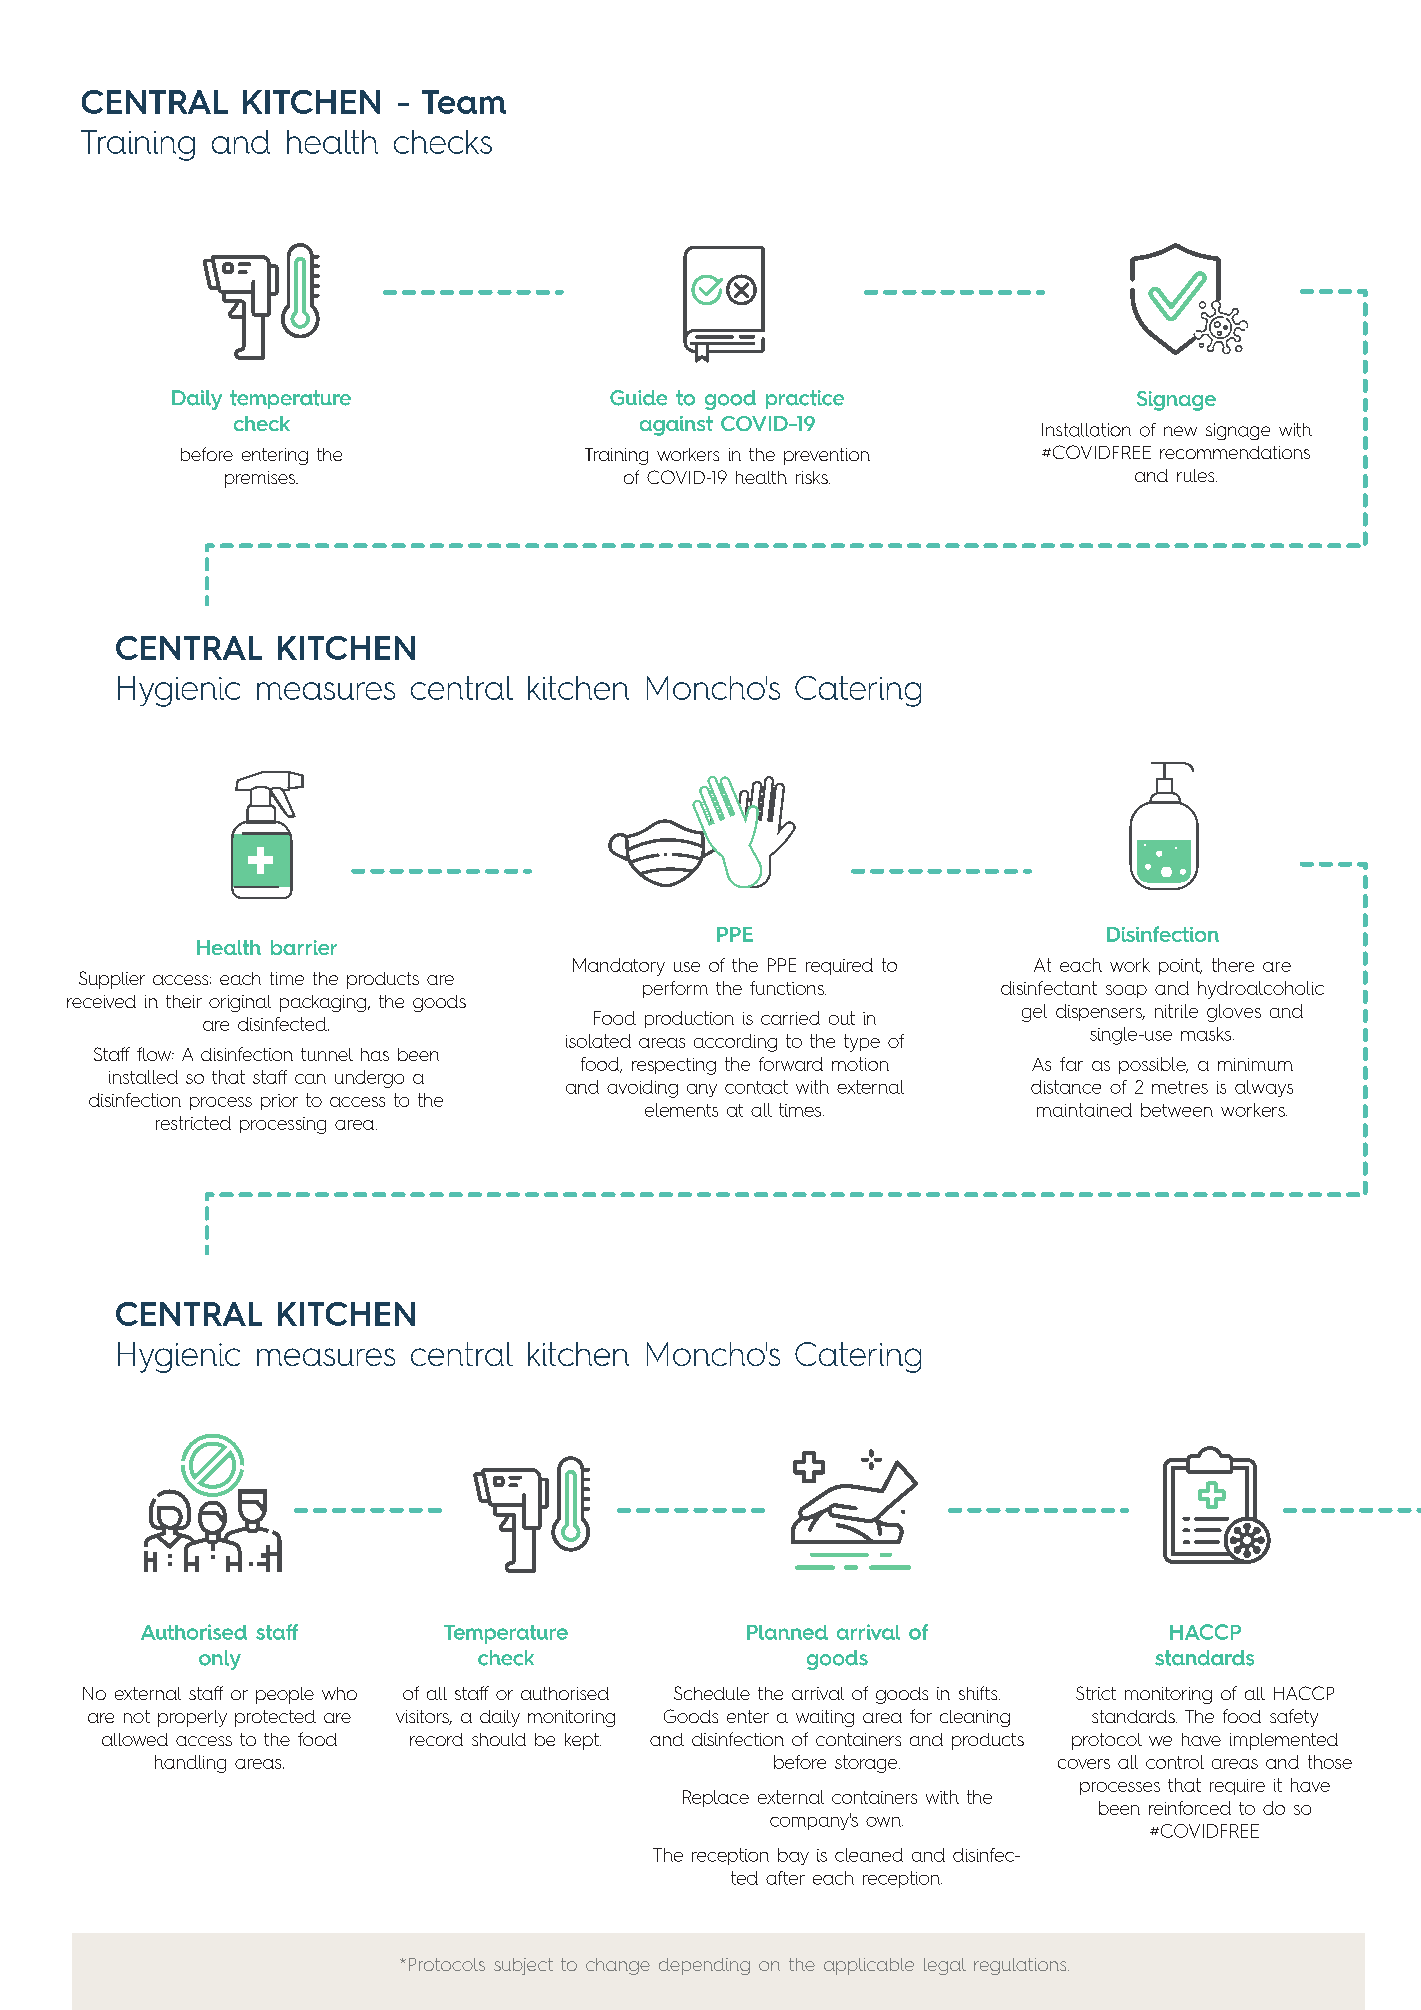 The height and width of the image is (2010, 1421). What do you see at coordinates (787, 1632) in the image?
I see `Planned` at bounding box center [787, 1632].
